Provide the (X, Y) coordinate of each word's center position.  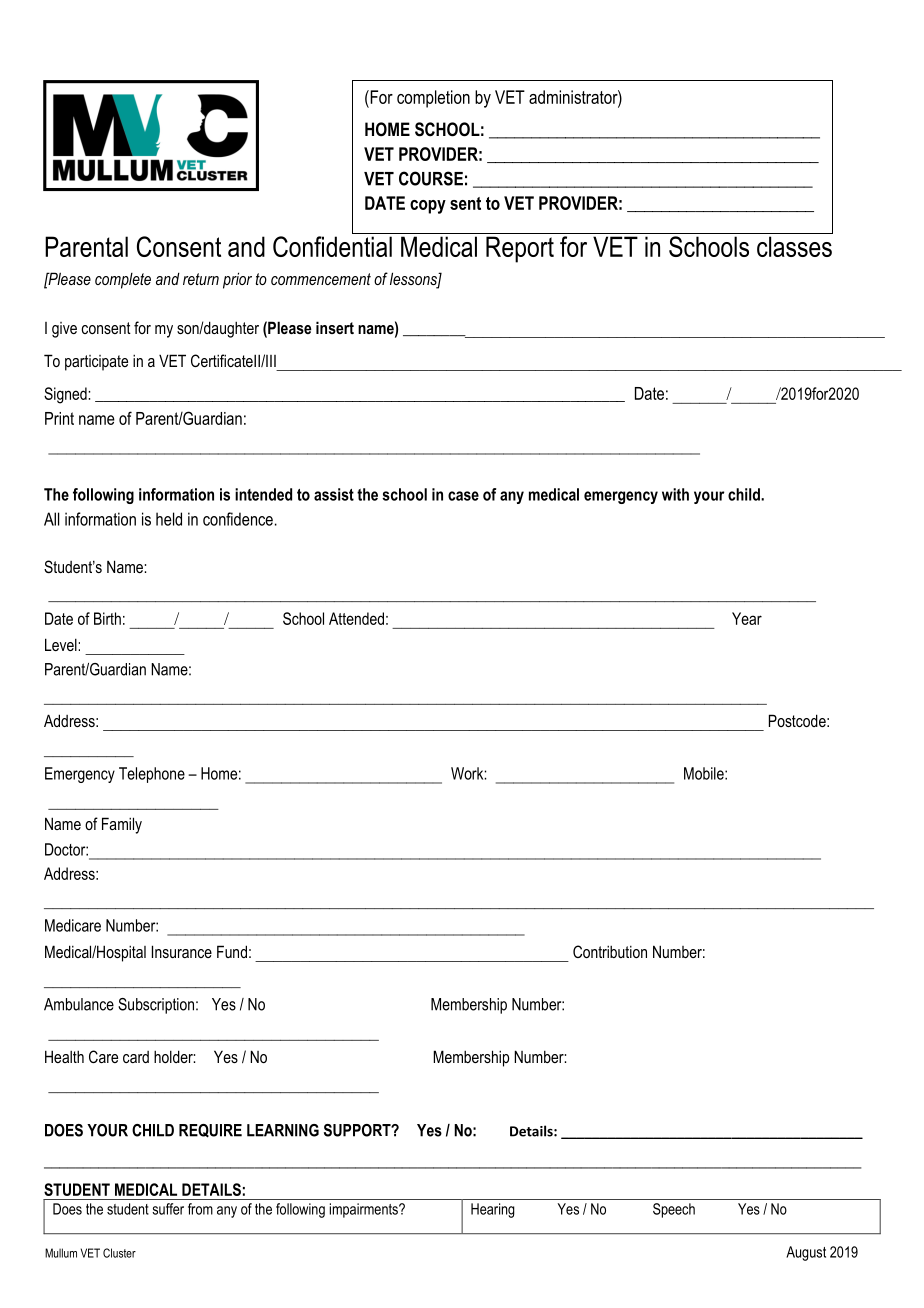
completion (433, 99)
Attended (356, 618)
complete (123, 281)
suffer (168, 1209)
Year (747, 618)
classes (794, 246)
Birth (107, 618)
